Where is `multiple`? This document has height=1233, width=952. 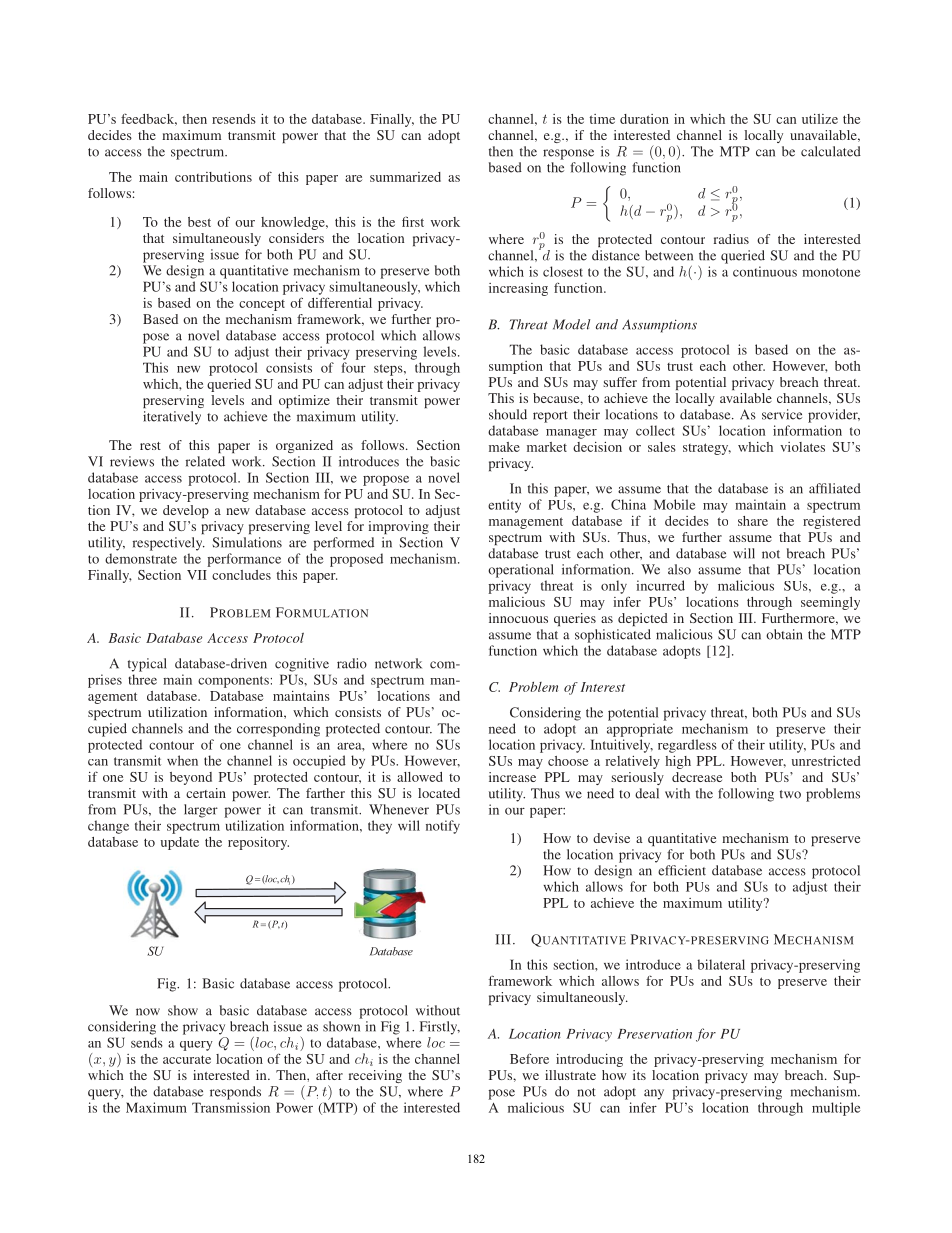
multiple is located at coordinates (836, 1109).
